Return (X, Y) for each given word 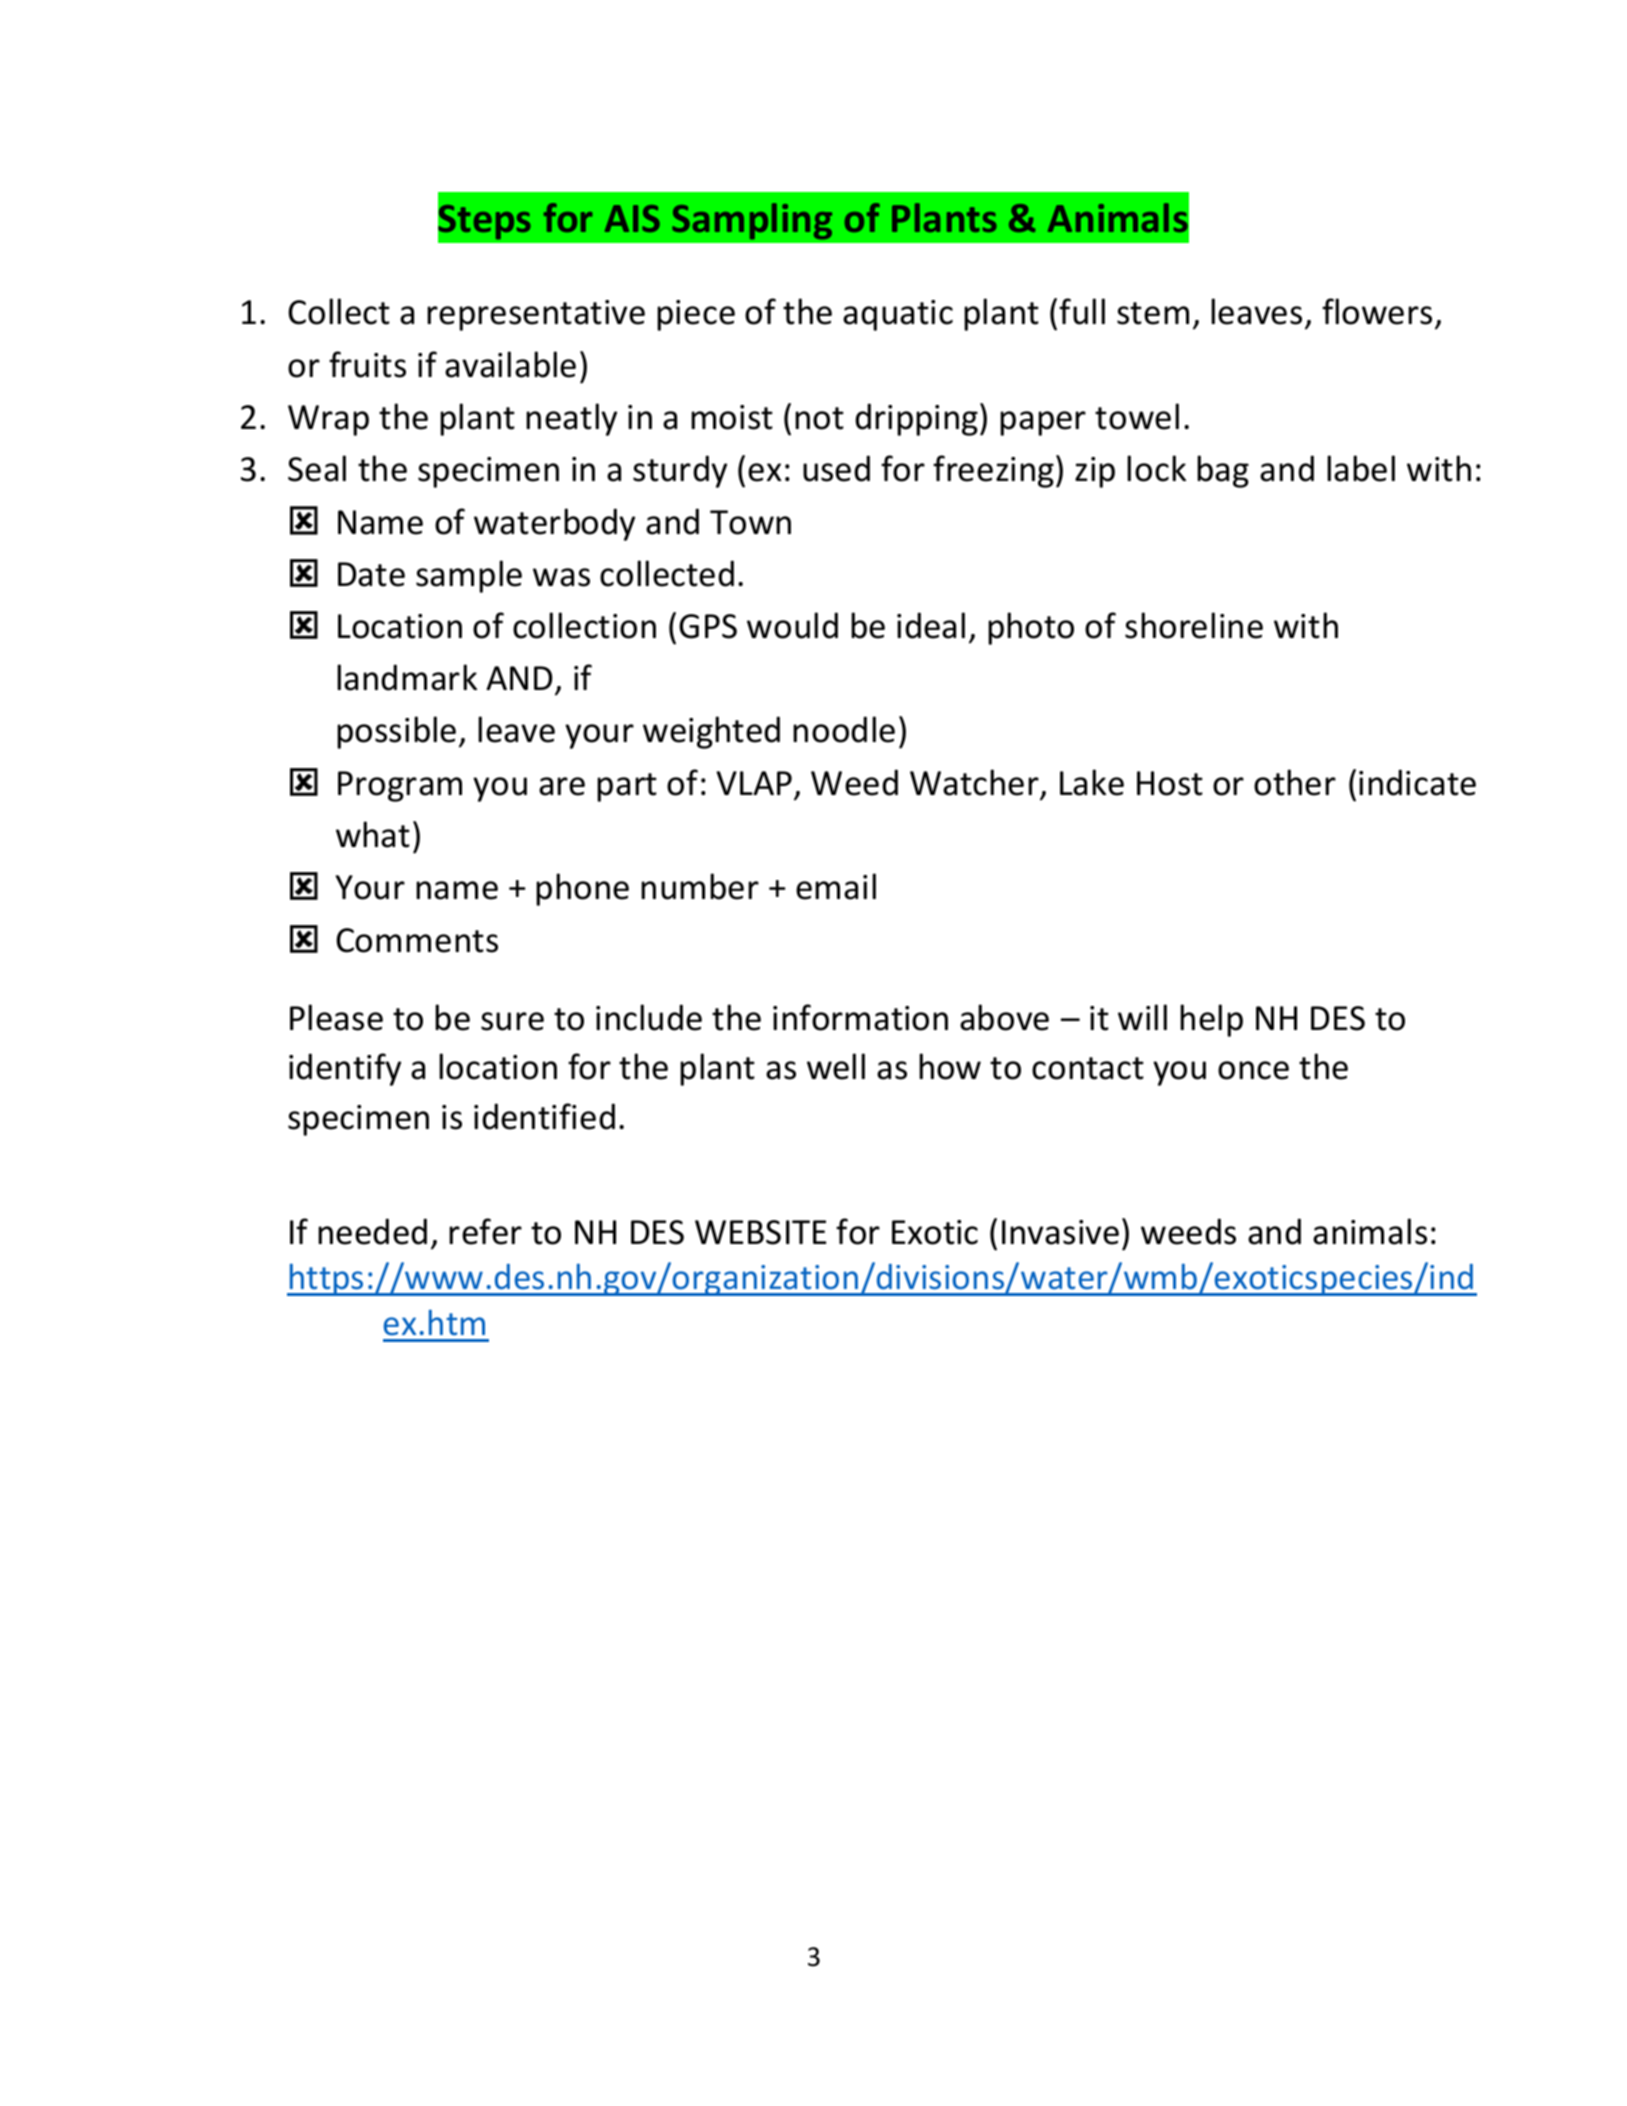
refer (485, 1231)
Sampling (752, 221)
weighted (711, 732)
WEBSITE (760, 1232)
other (1295, 782)
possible (396, 732)
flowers (1377, 311)
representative (536, 315)
